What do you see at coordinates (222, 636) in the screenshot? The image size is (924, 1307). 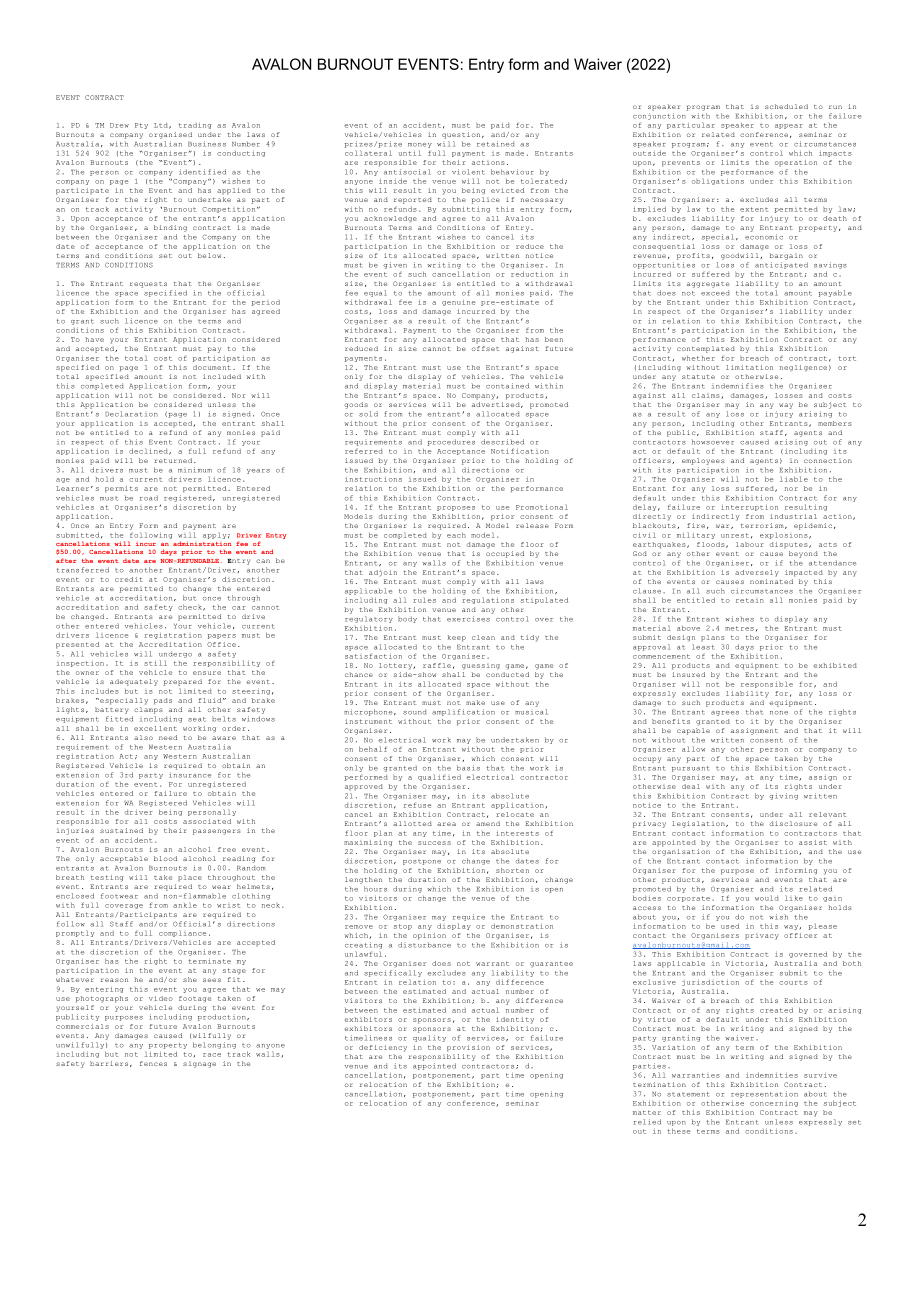 I see `papers` at bounding box center [222, 636].
